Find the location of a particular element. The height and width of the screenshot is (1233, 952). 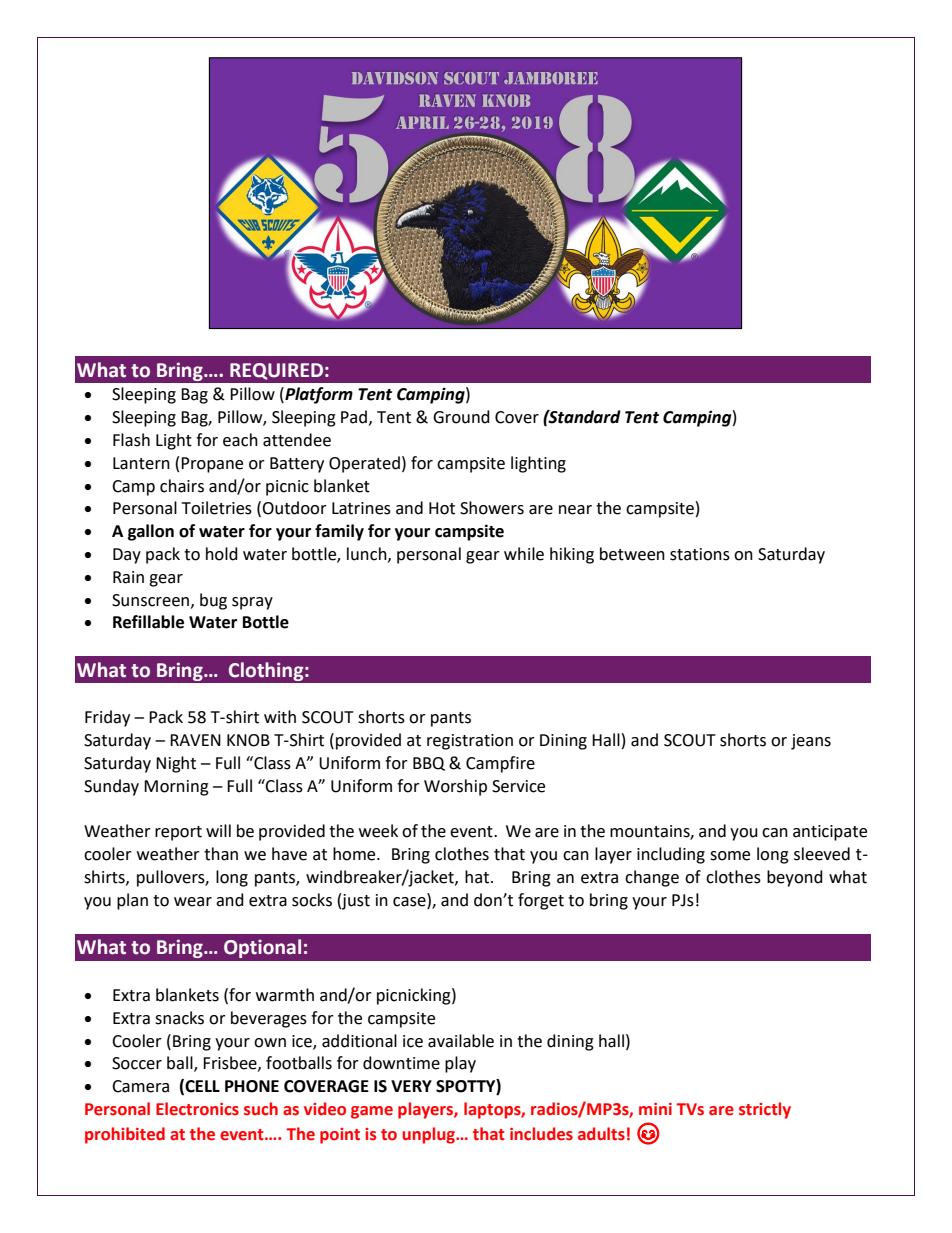

Electronics is located at coordinates (197, 1109).
